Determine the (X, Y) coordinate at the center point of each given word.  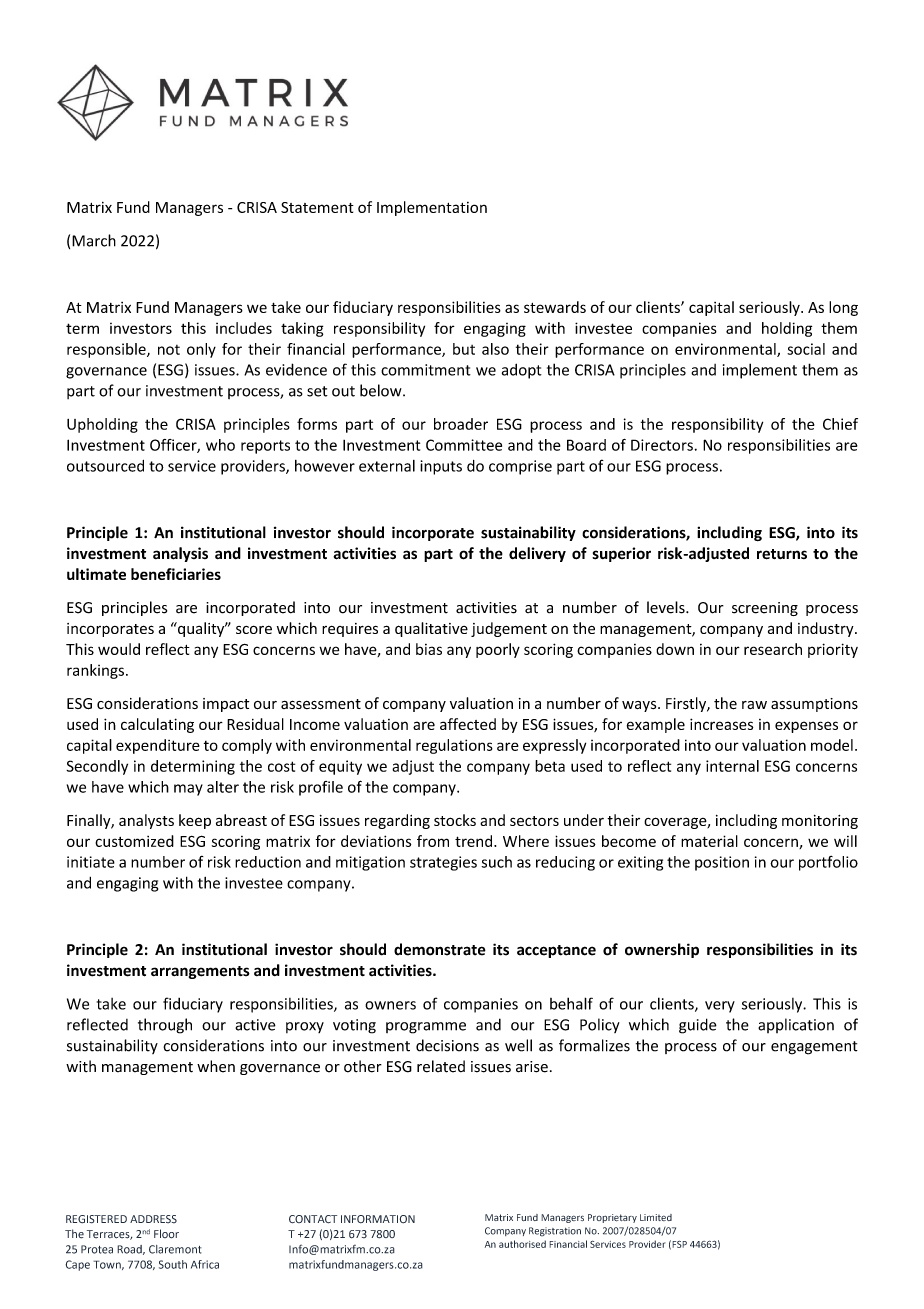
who (220, 445)
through (165, 1026)
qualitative (431, 629)
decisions (447, 1045)
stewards (555, 307)
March (94, 240)
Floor (166, 1234)
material (709, 841)
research (773, 649)
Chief (840, 424)
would (119, 649)
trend (475, 841)
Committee (464, 445)
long (843, 308)
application (796, 1025)
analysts (146, 821)
